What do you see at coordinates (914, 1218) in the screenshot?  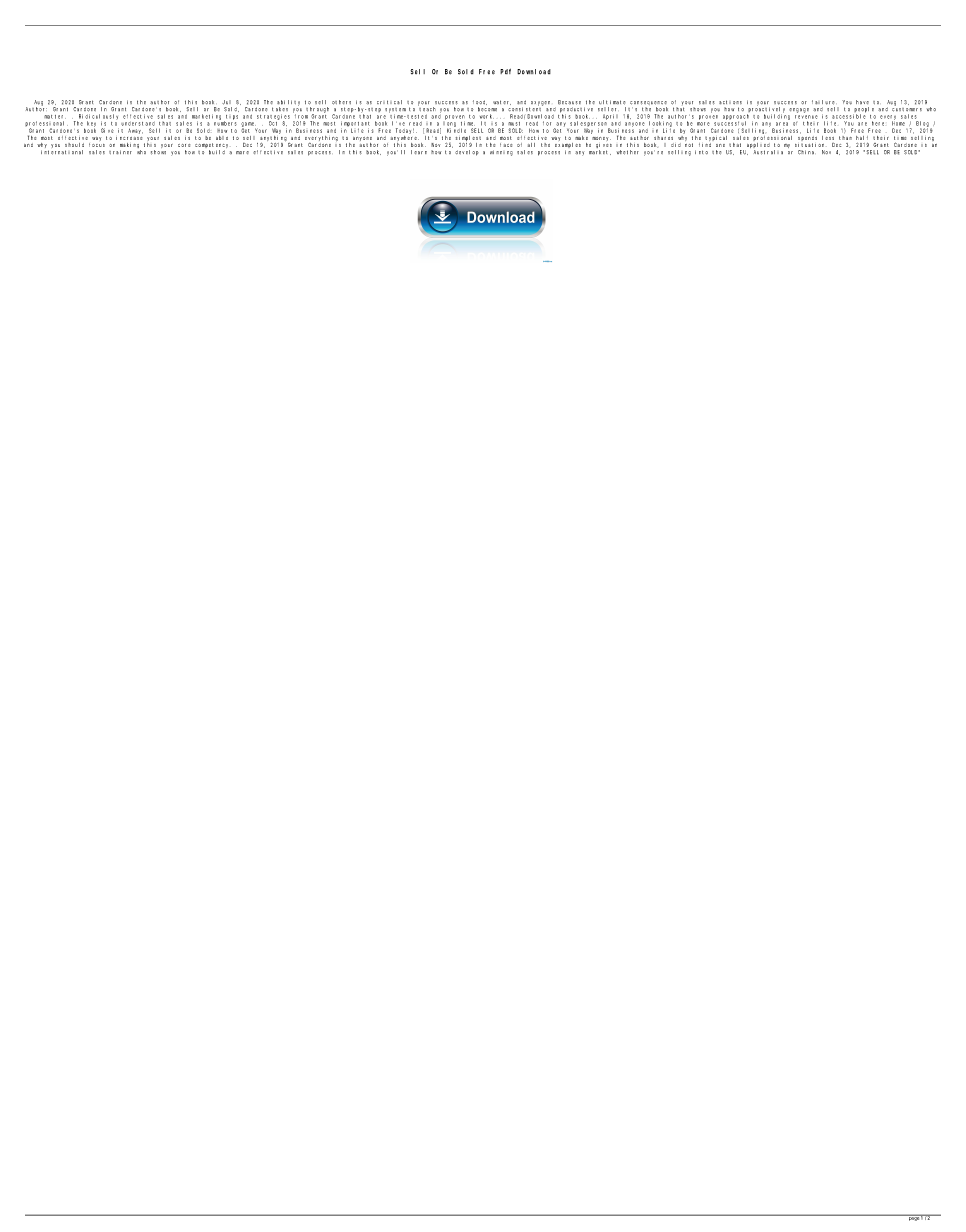 I see `page` at bounding box center [914, 1218].
